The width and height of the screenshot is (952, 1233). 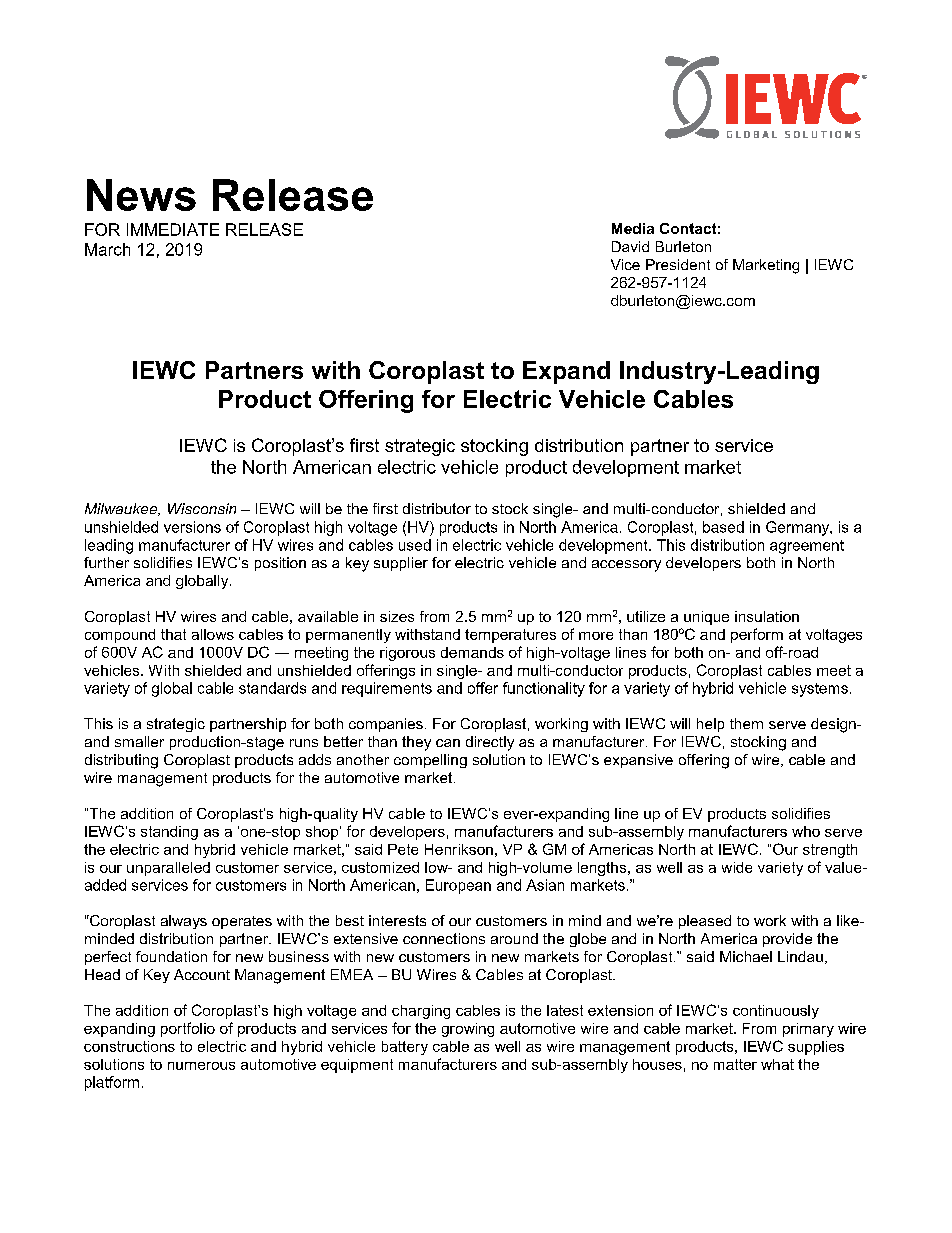 What do you see at coordinates (735, 1064) in the screenshot?
I see `matter` at bounding box center [735, 1064].
